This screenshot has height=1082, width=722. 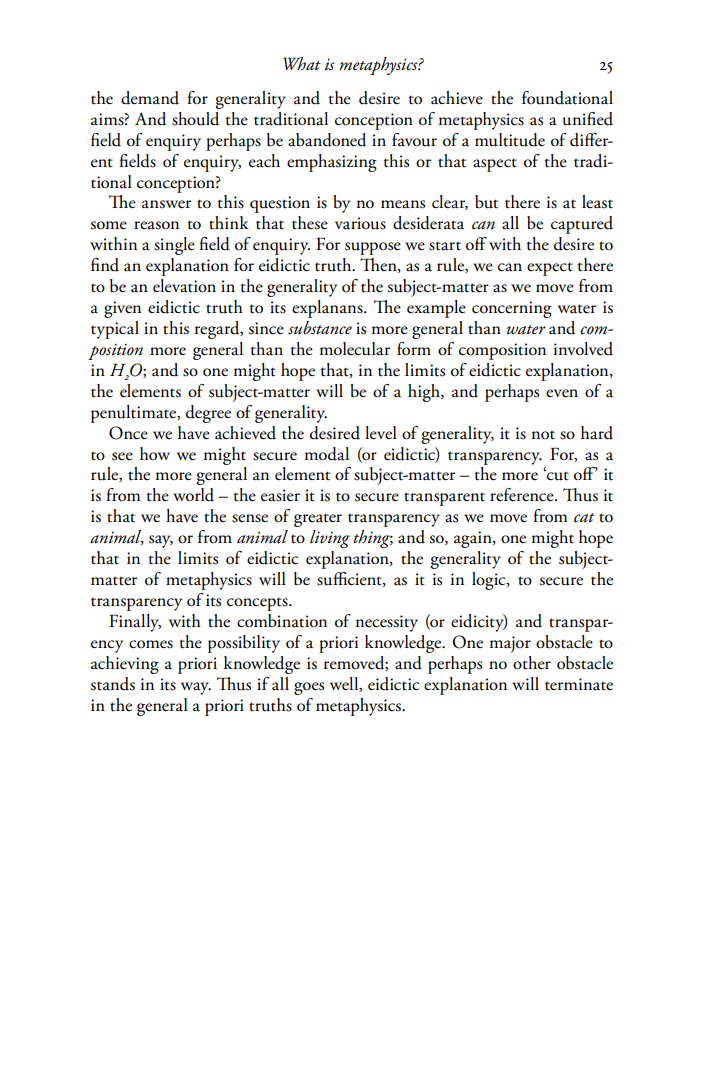 I want to click on captured, so click(x=582, y=225).
